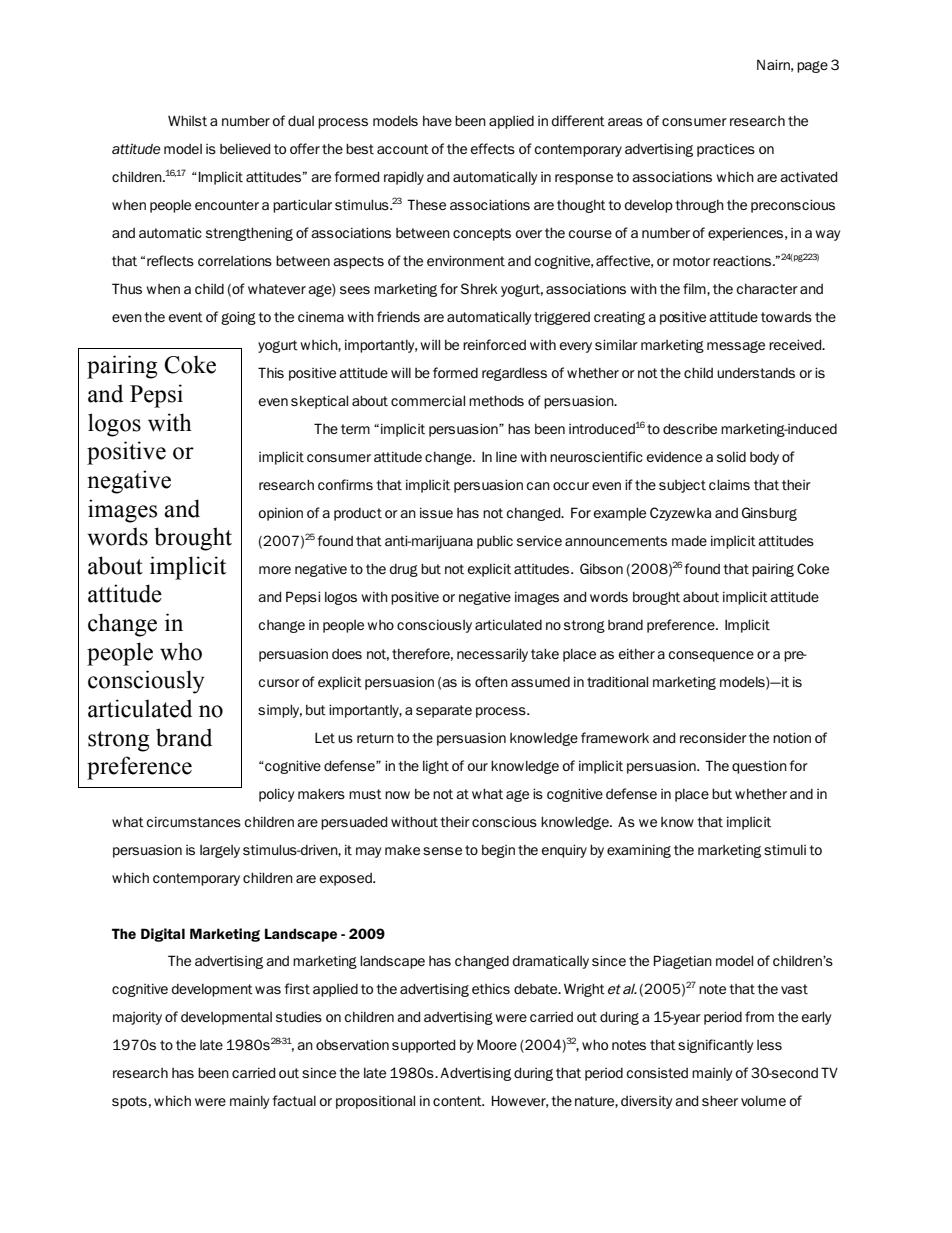 The image size is (952, 1233). Describe the element at coordinates (715, 1046) in the image. I see `significantly` at that location.
